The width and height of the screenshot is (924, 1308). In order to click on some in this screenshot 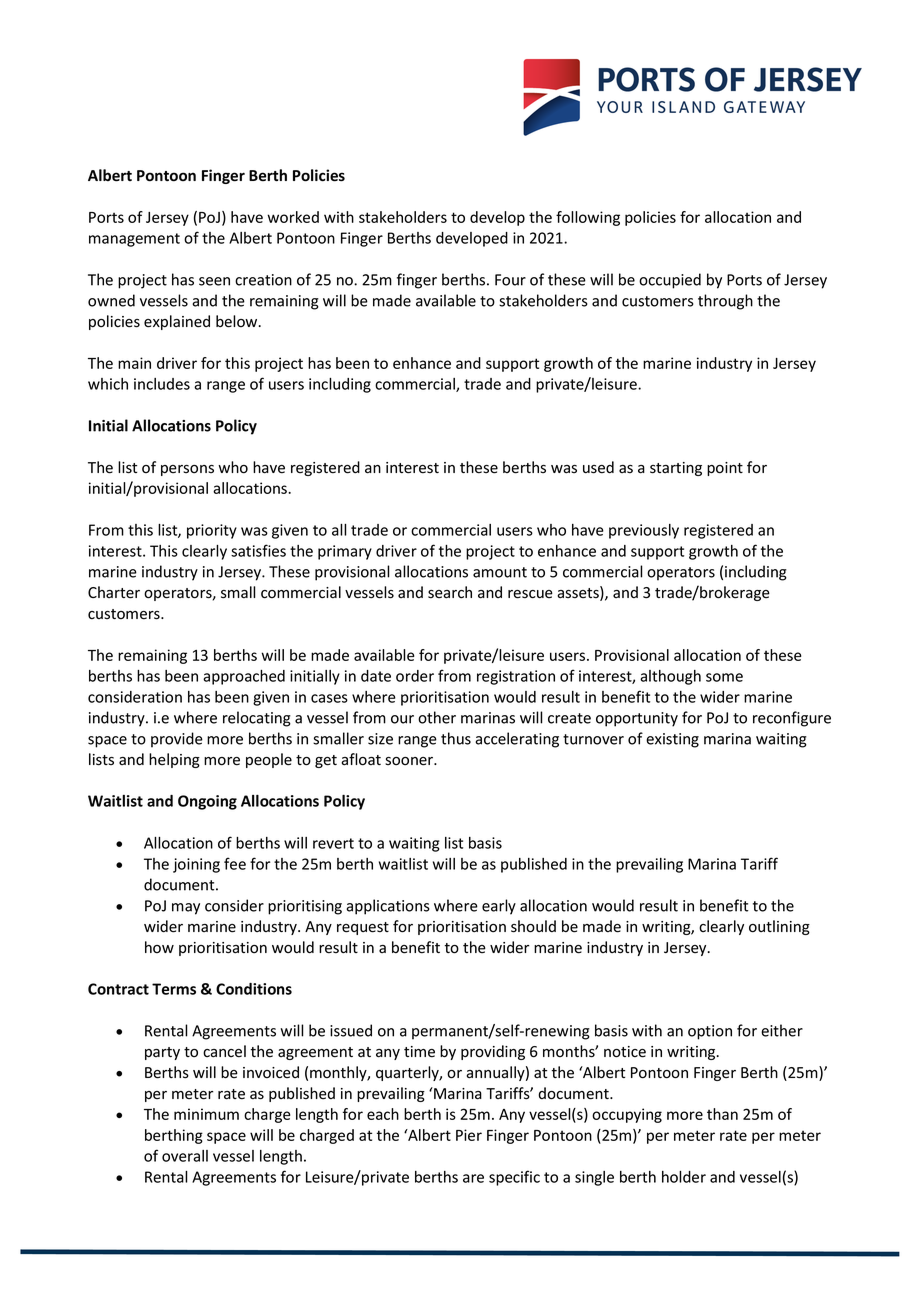, I will do `click(724, 677)`.
